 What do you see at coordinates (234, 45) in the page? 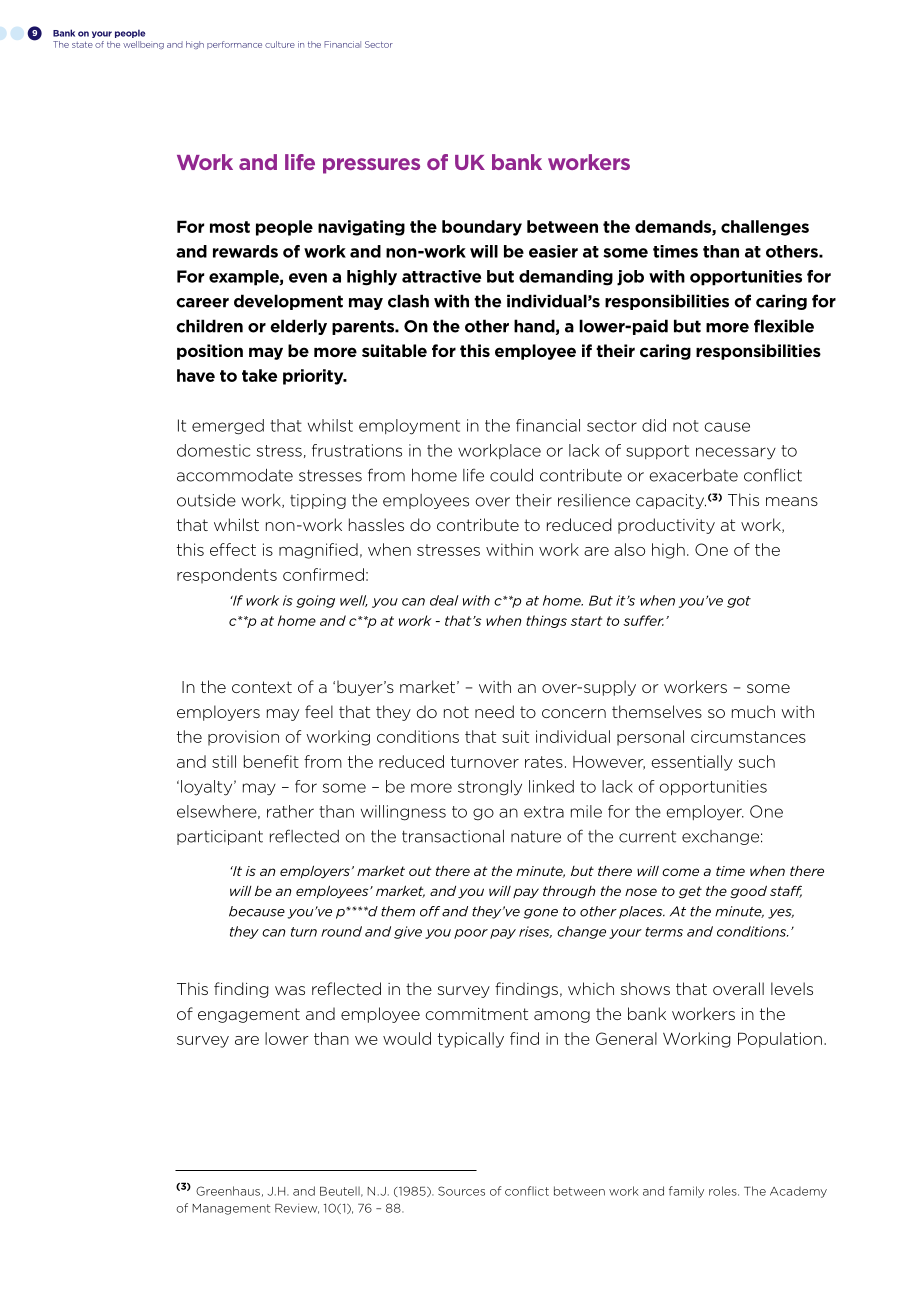
I see `performance` at bounding box center [234, 45].
